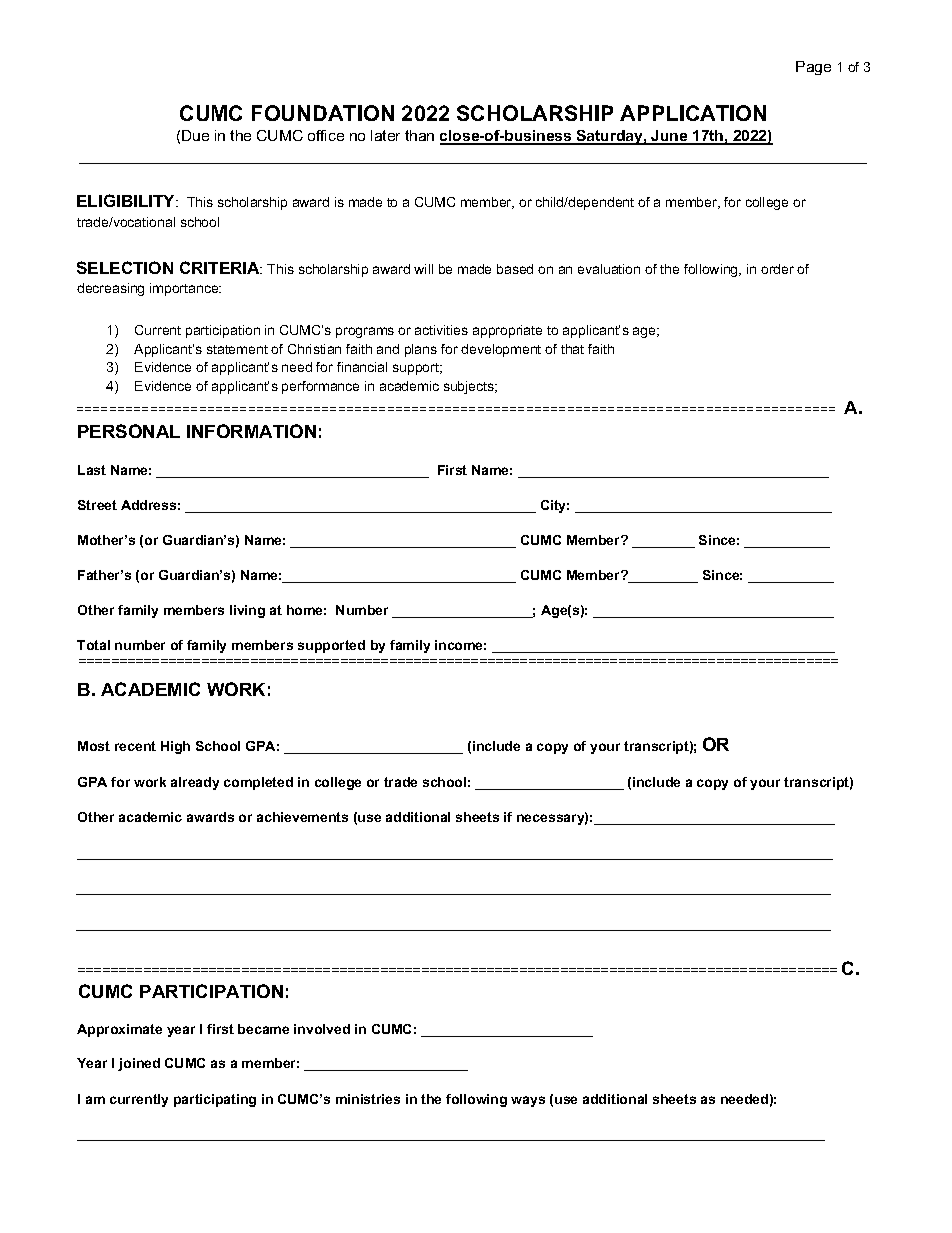  What do you see at coordinates (195, 135) in the page?
I see `Due` at bounding box center [195, 135].
